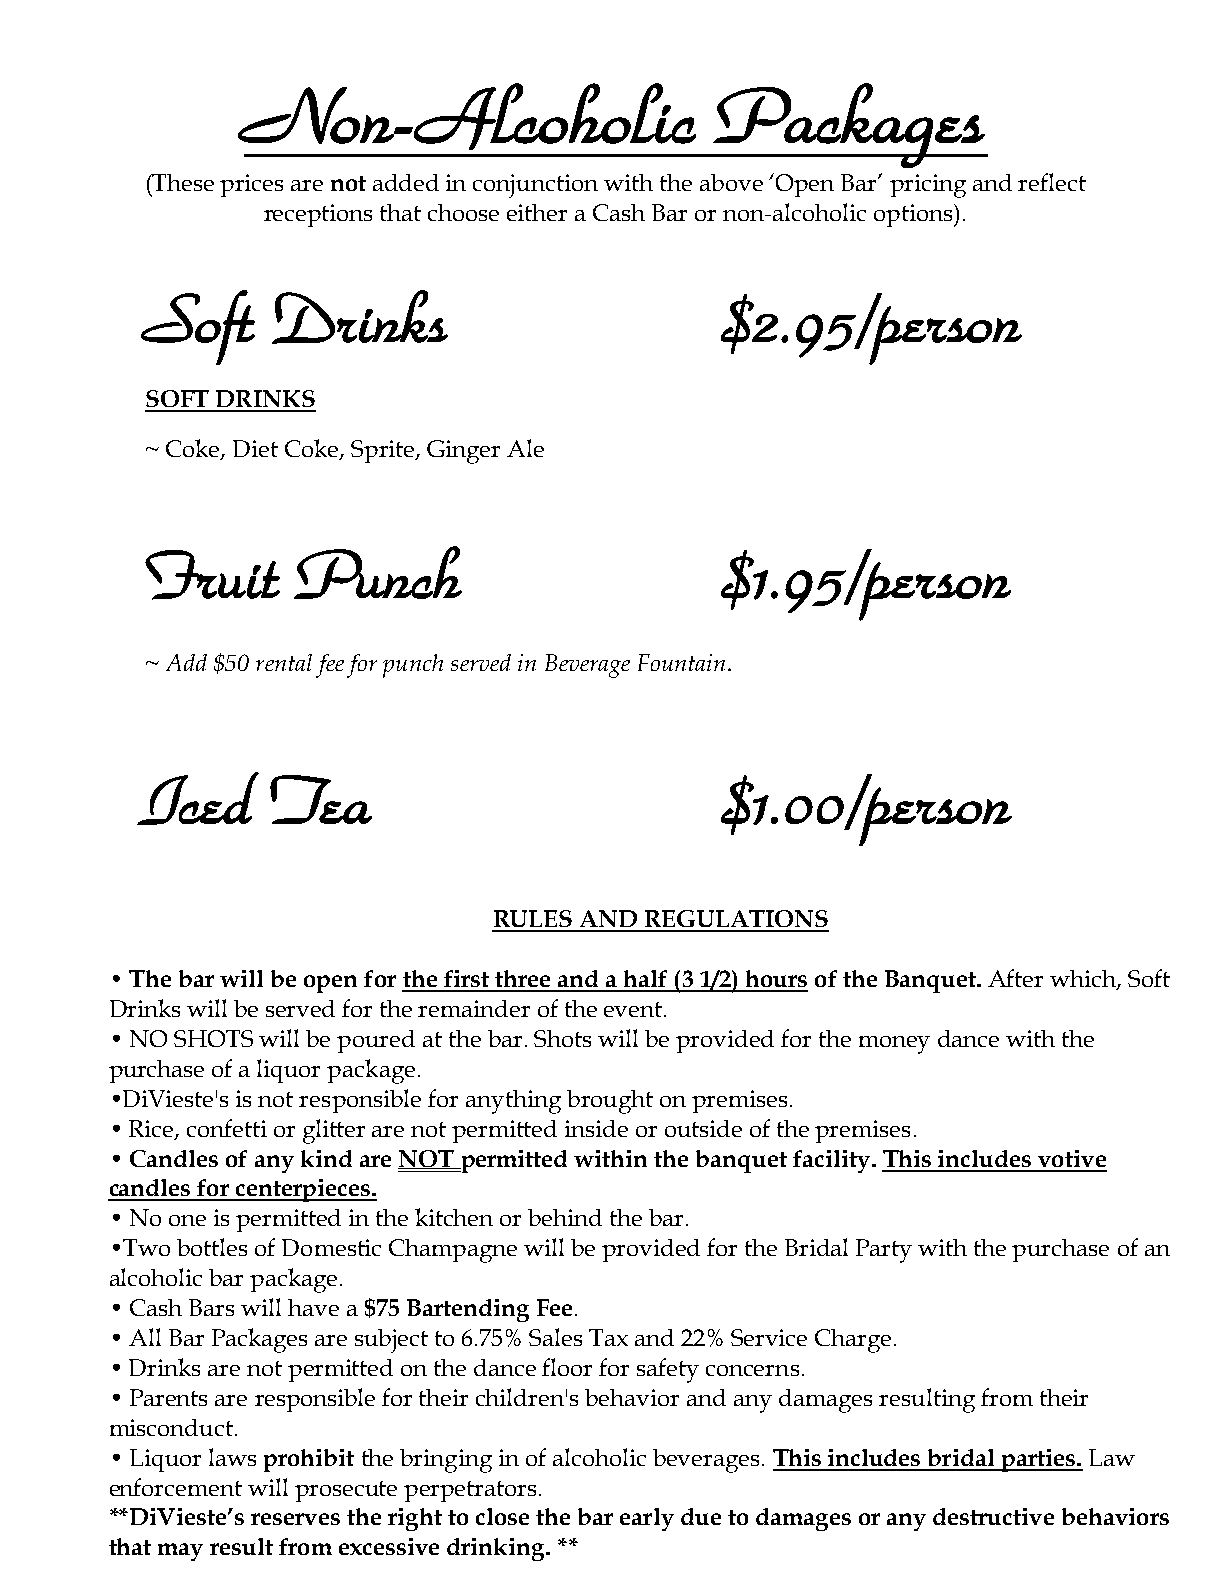 The height and width of the screenshot is (1593, 1231). What do you see at coordinates (198, 798) in the screenshot?
I see `Iced` at bounding box center [198, 798].
